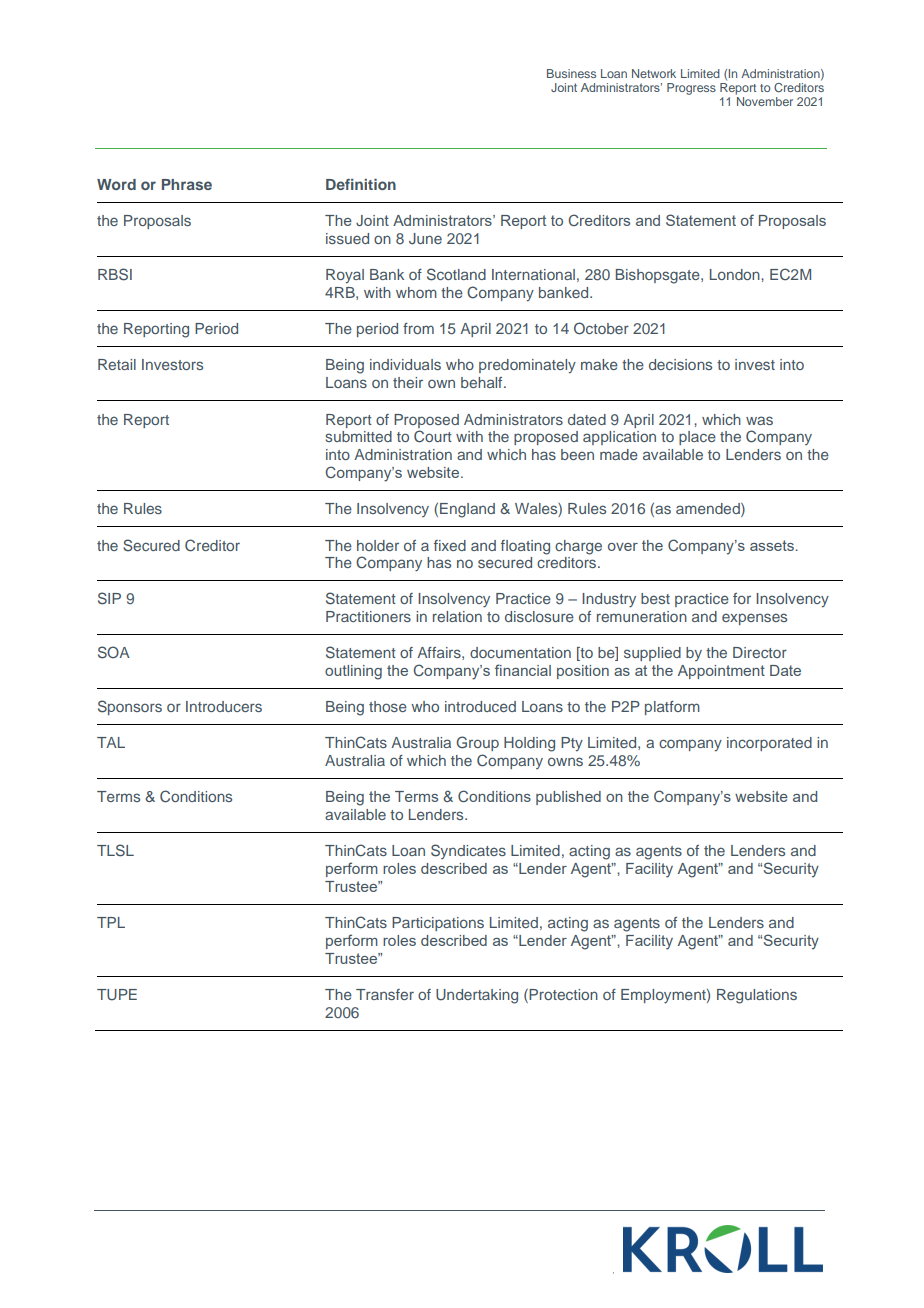 This screenshot has width=924, height=1308. I want to click on Progress, so click(691, 89).
